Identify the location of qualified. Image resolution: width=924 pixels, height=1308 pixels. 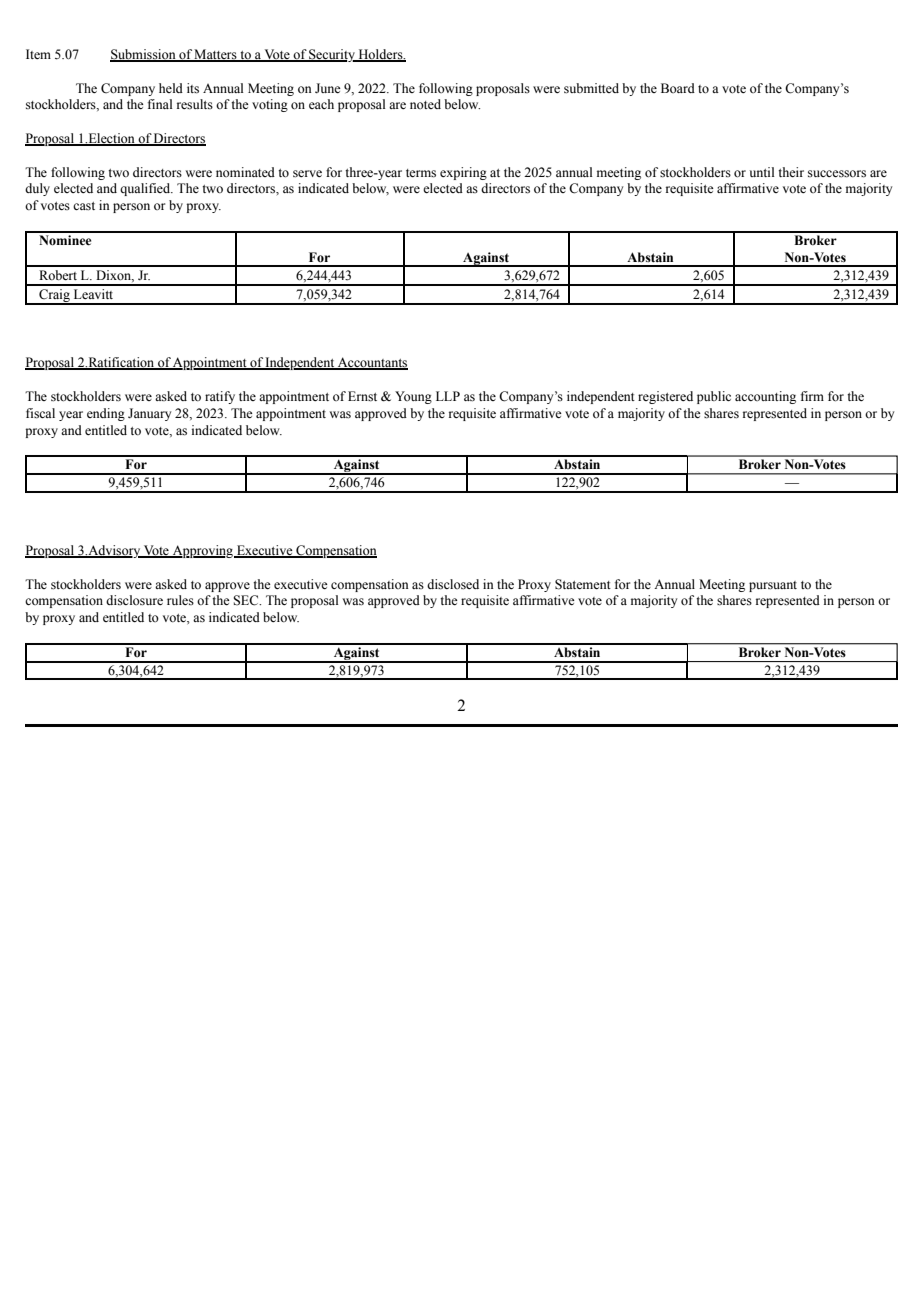
(146, 189).
